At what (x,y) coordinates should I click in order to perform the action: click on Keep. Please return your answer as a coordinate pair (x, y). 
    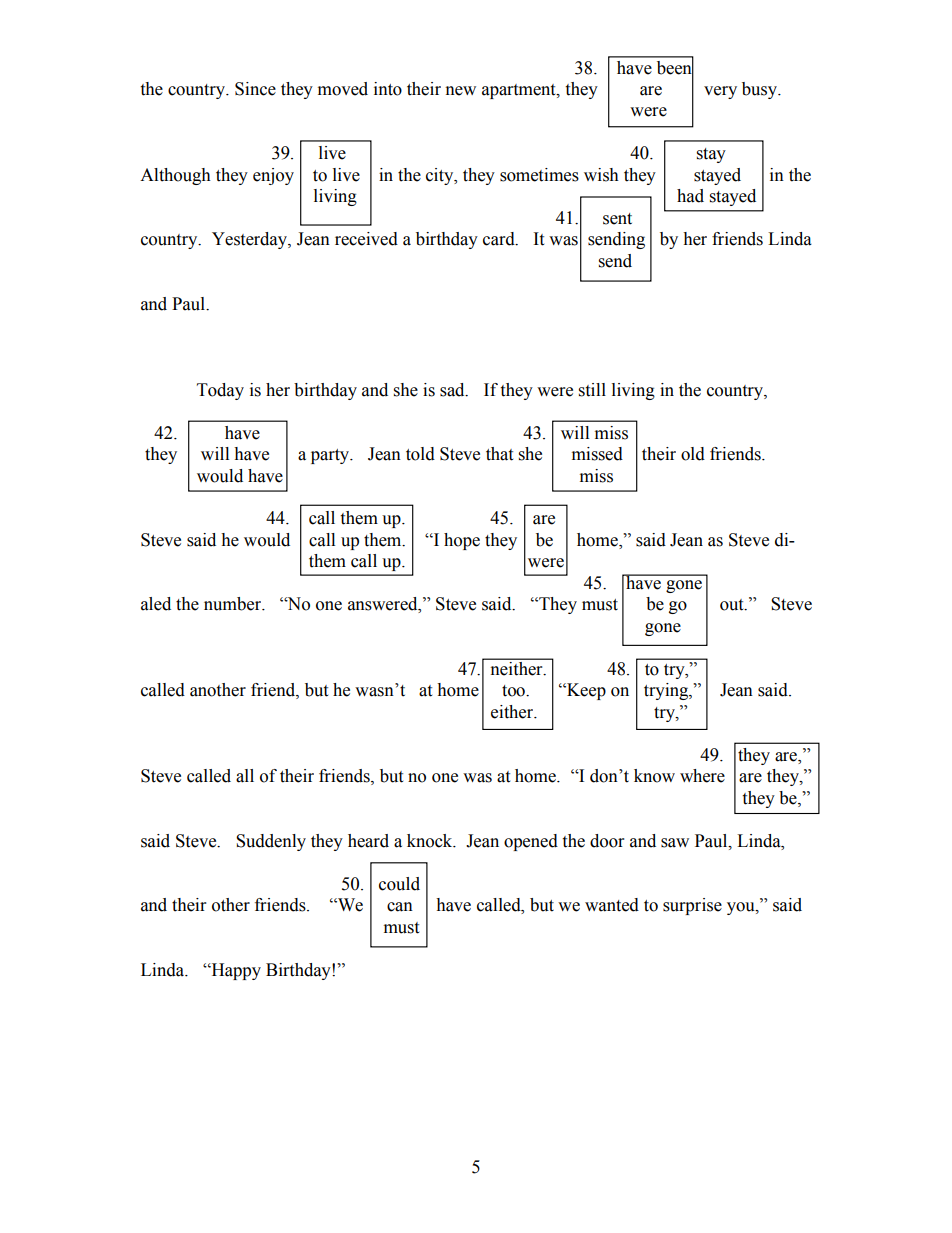
    Looking at the image, I should click on (585, 691).
